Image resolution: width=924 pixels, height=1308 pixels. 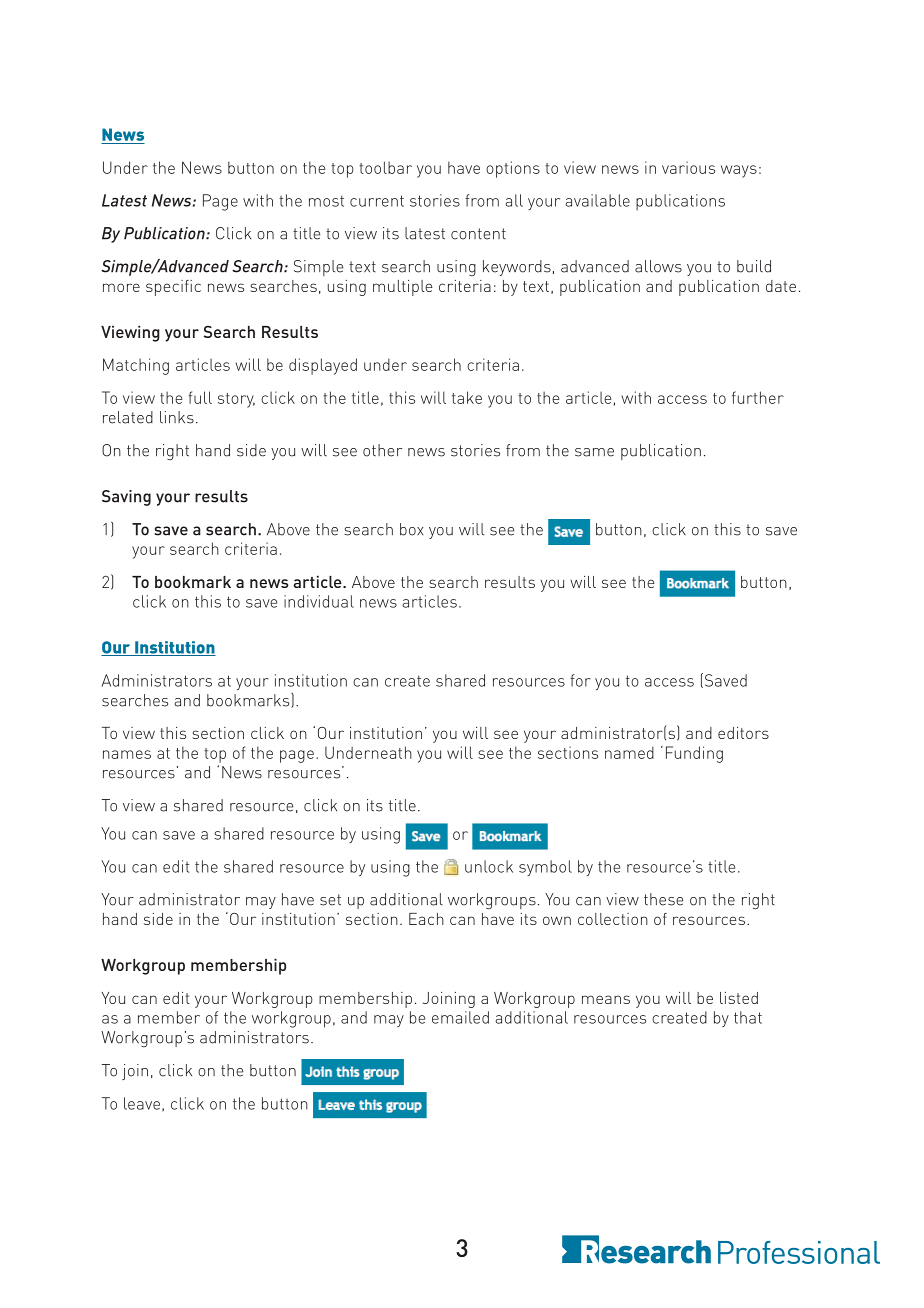 What do you see at coordinates (748, 1017) in the image?
I see `that` at bounding box center [748, 1017].
